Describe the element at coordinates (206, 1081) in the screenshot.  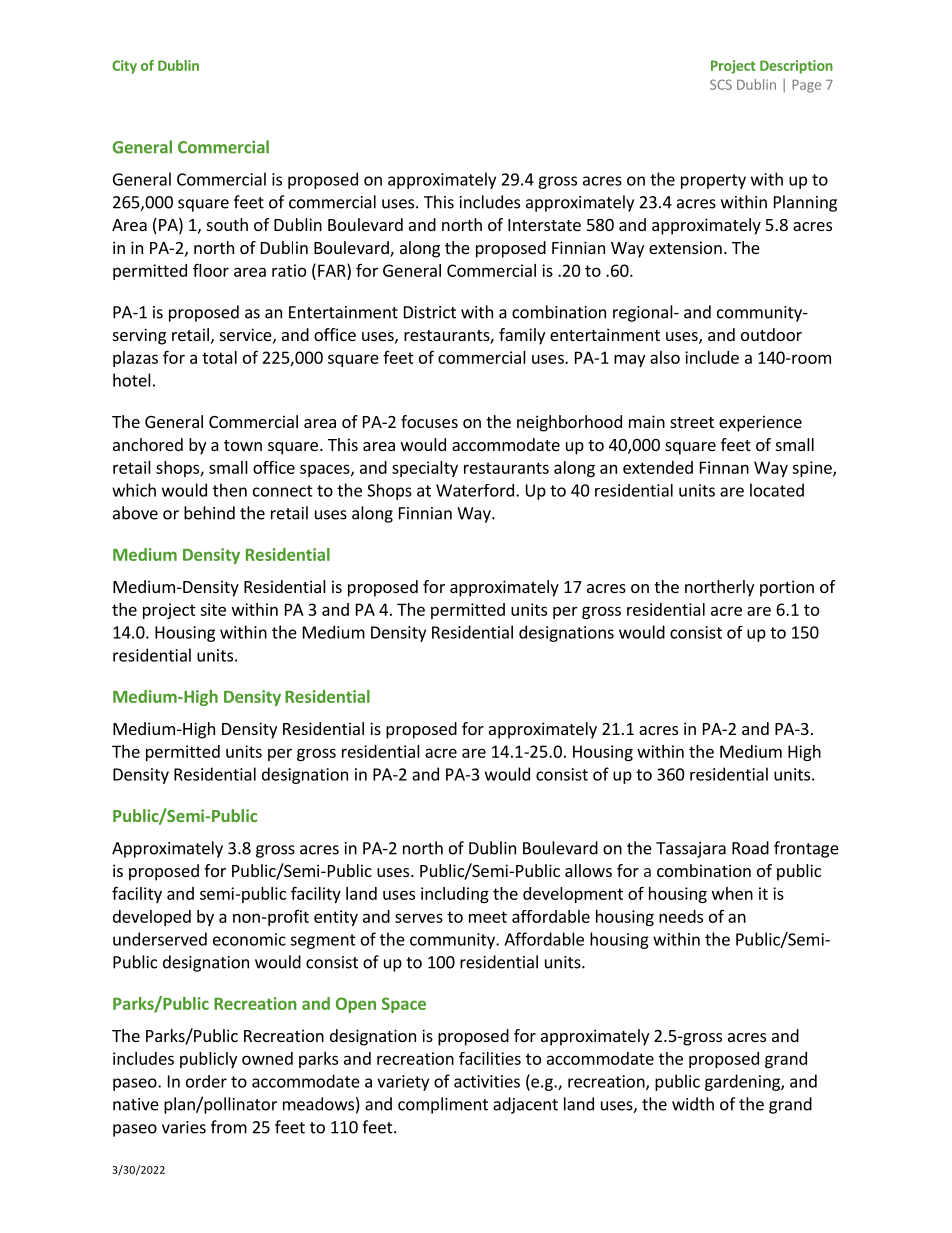
I see `order` at that location.
